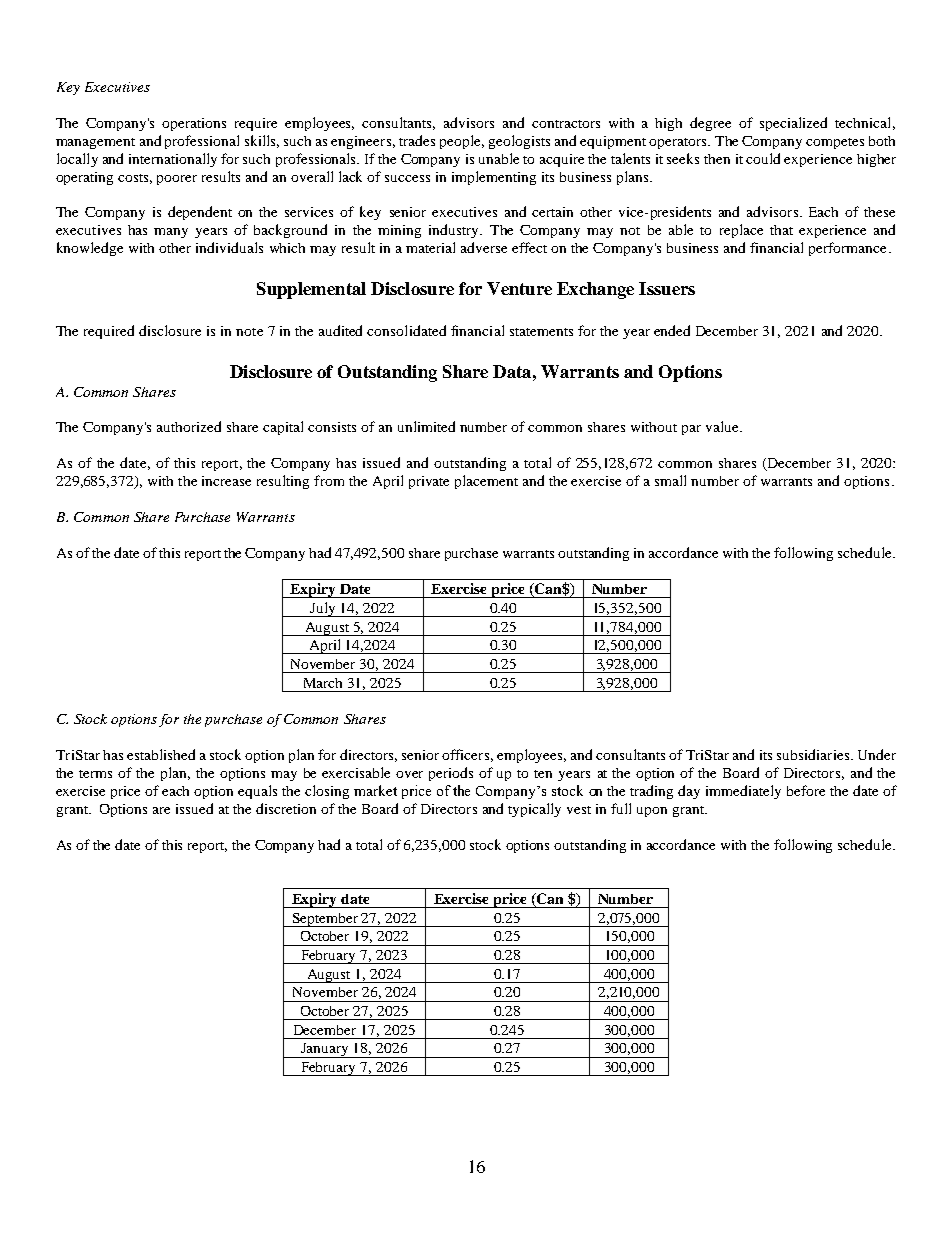  What do you see at coordinates (519, 142) in the document?
I see `geologists` at bounding box center [519, 142].
